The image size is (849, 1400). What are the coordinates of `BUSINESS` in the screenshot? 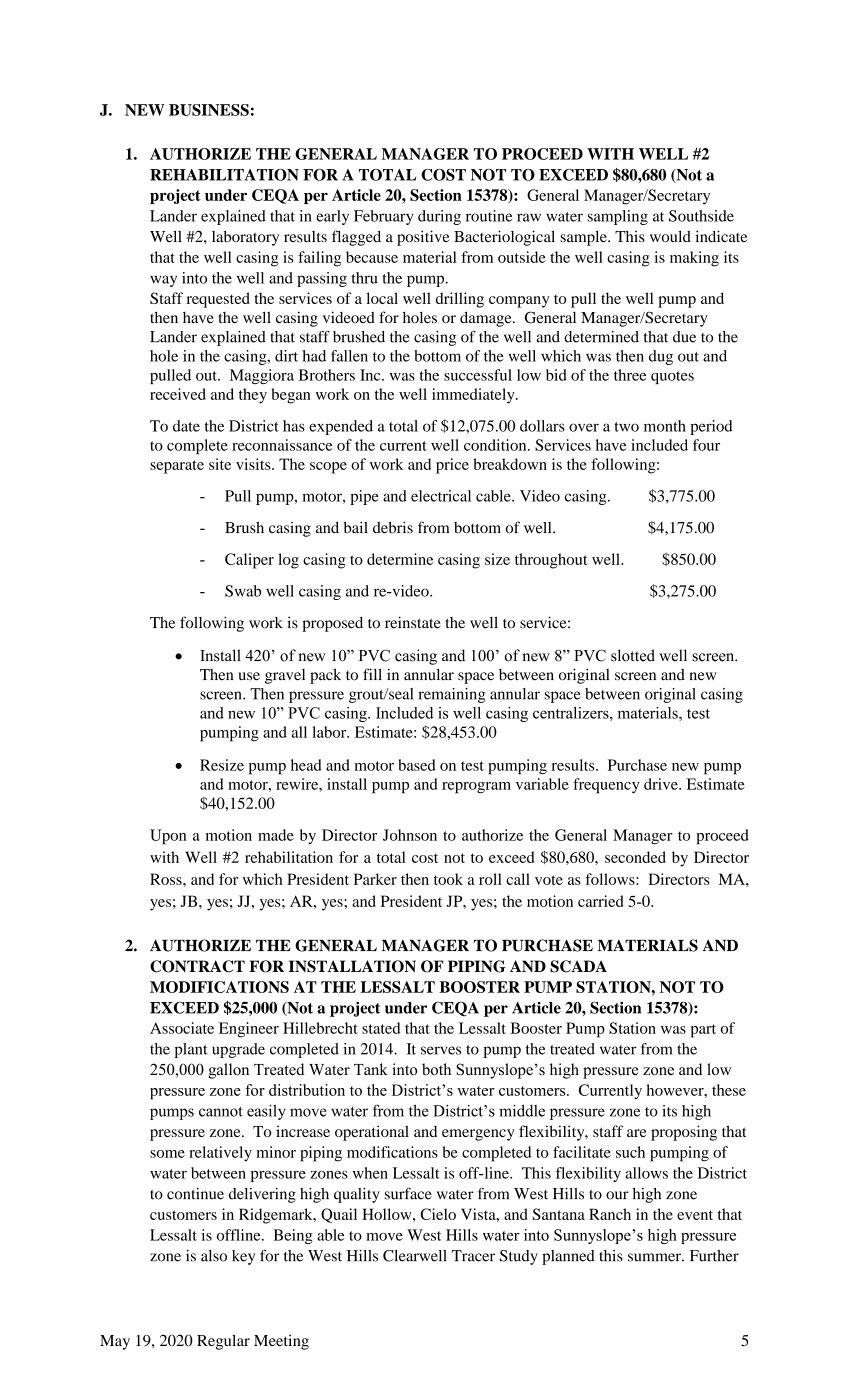 It's located at (209, 110).
